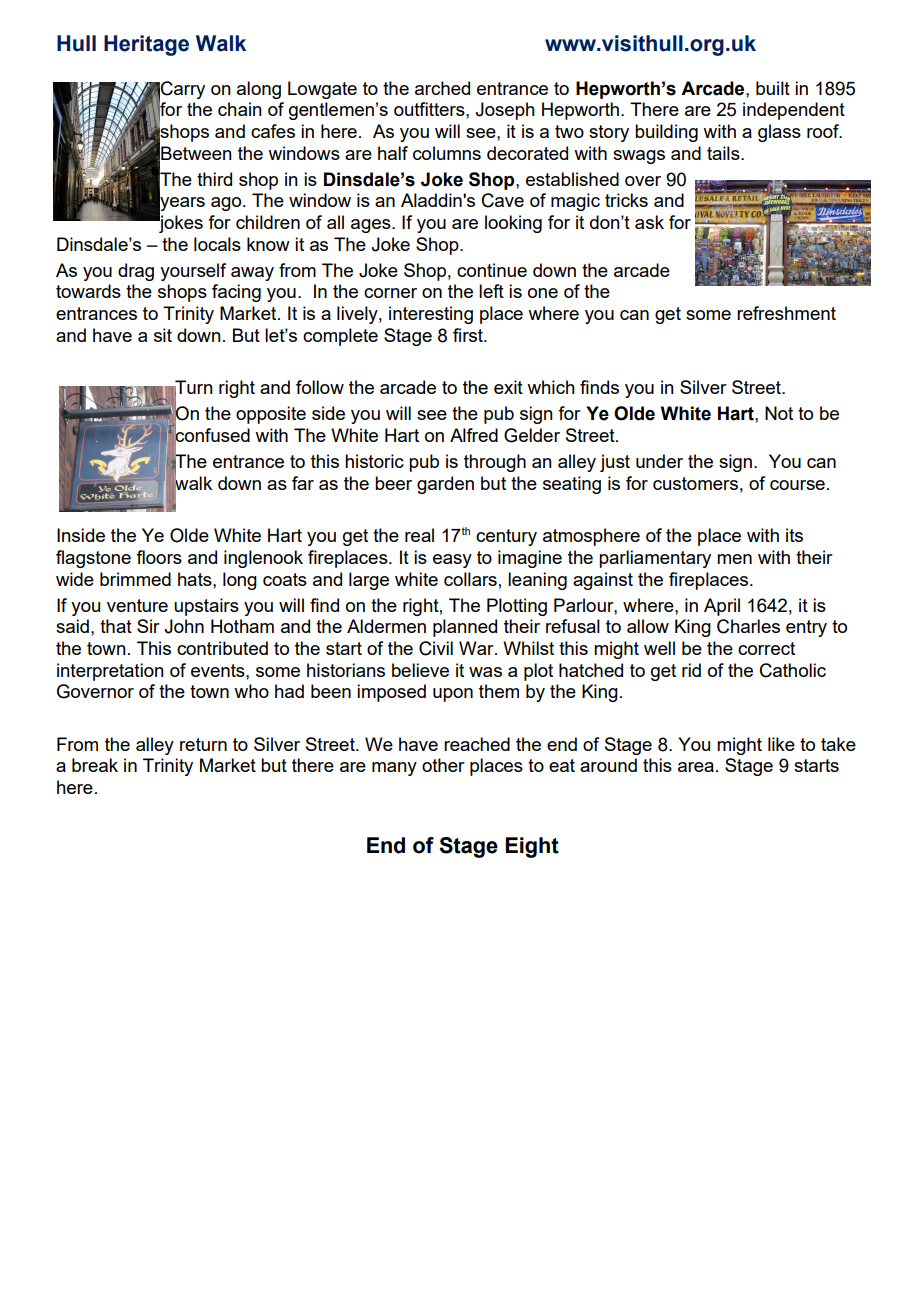  I want to click on April, so click(722, 607).
